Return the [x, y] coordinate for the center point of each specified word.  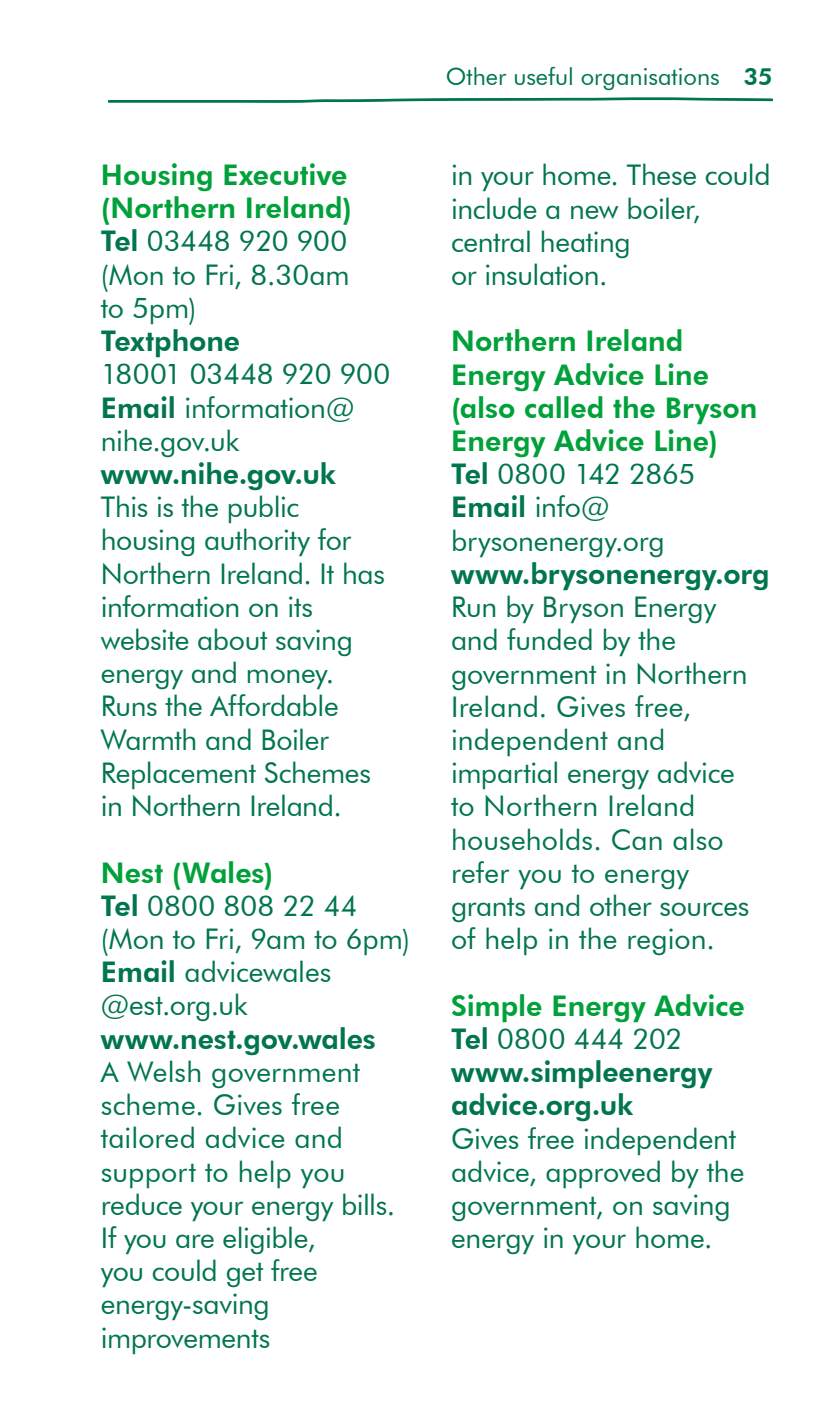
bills [364, 1204]
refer [481, 872]
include [495, 208]
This [124, 506]
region [666, 941]
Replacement [179, 775]
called [564, 407]
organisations [650, 79]
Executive [285, 174]
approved [603, 1174]
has [364, 573]
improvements [185, 1340]
